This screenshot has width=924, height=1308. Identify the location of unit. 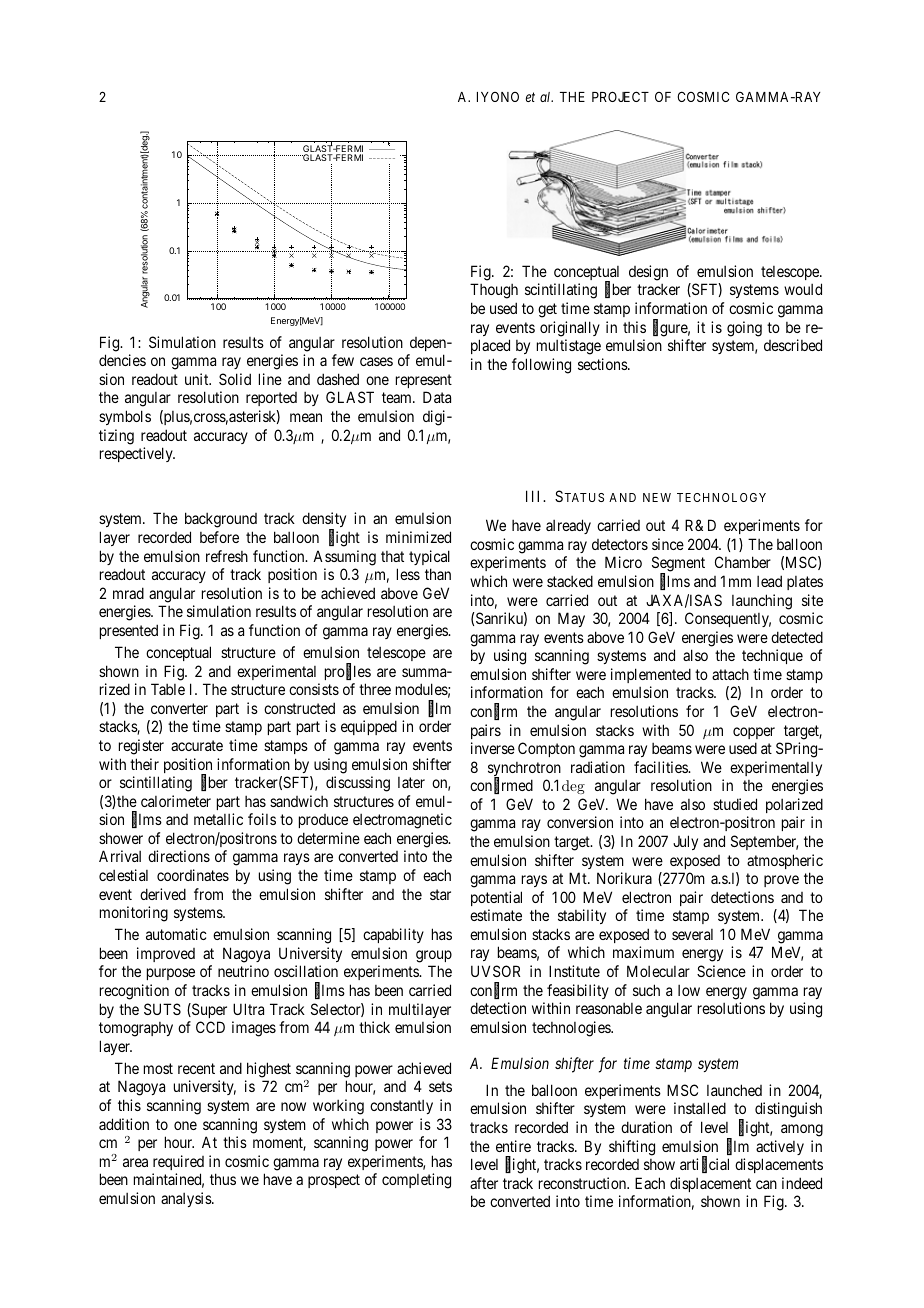
(198, 379).
